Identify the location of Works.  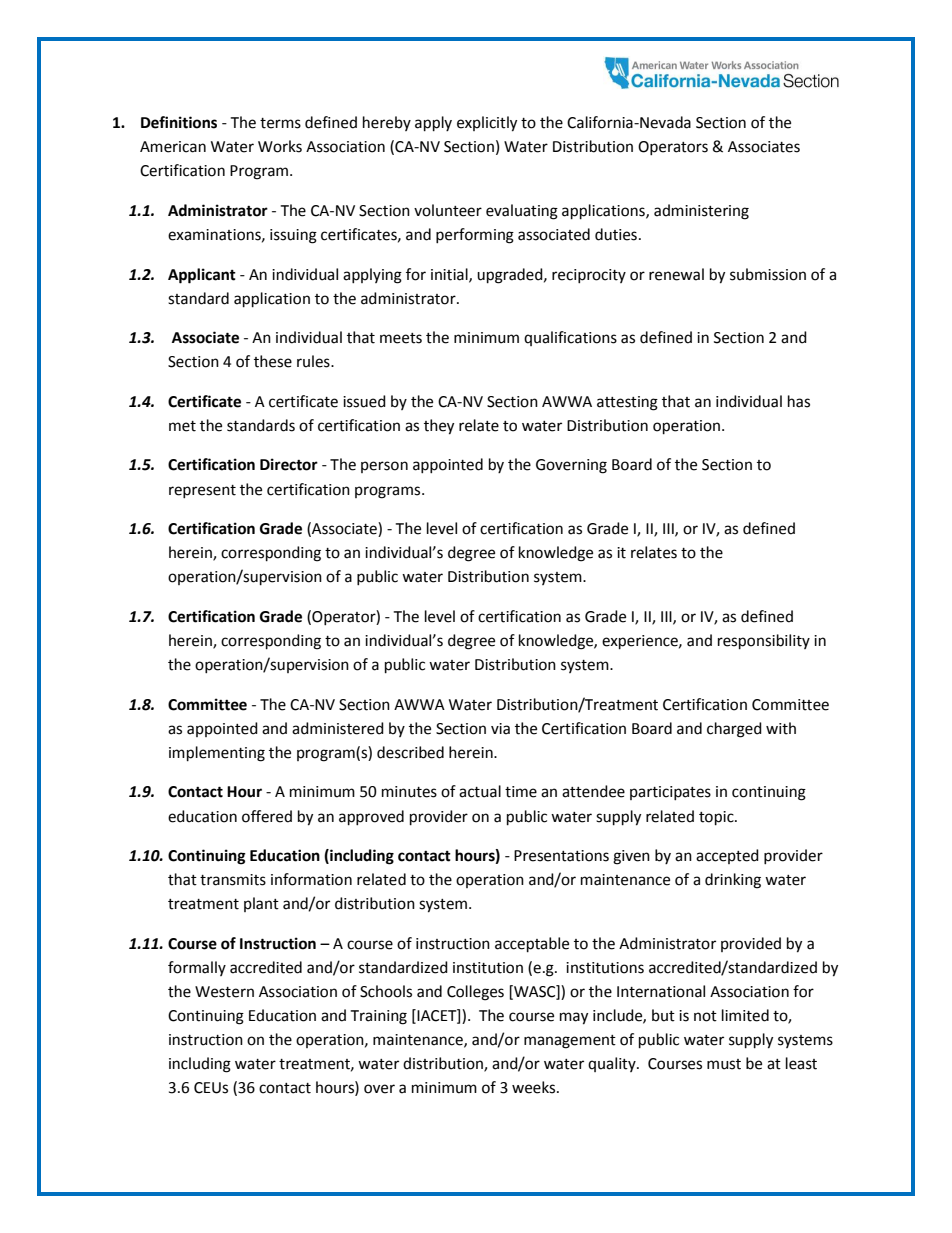
(280, 146).
